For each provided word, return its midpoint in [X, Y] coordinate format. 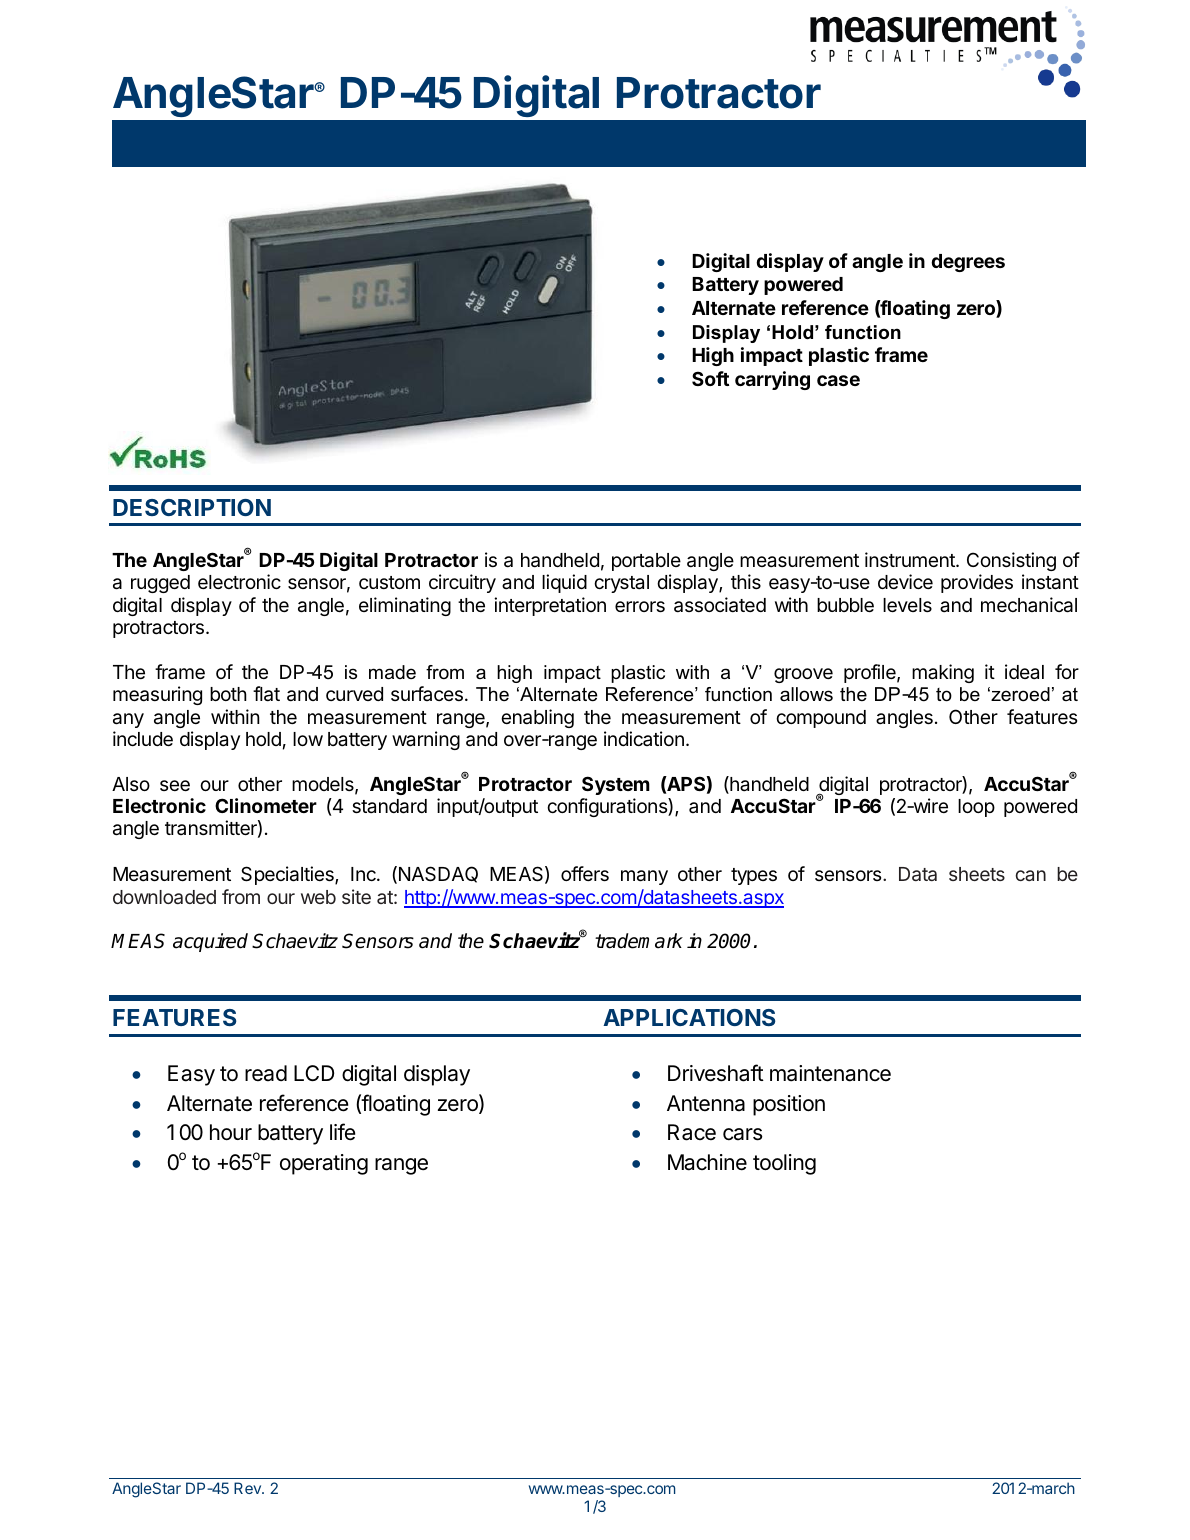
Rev [248, 1488]
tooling [784, 1164]
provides [977, 583]
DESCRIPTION [192, 507]
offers [585, 873]
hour [231, 1132]
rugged [160, 584]
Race [692, 1132]
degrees [968, 263]
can [1031, 875]
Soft [710, 378]
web [318, 897]
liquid [564, 583]
